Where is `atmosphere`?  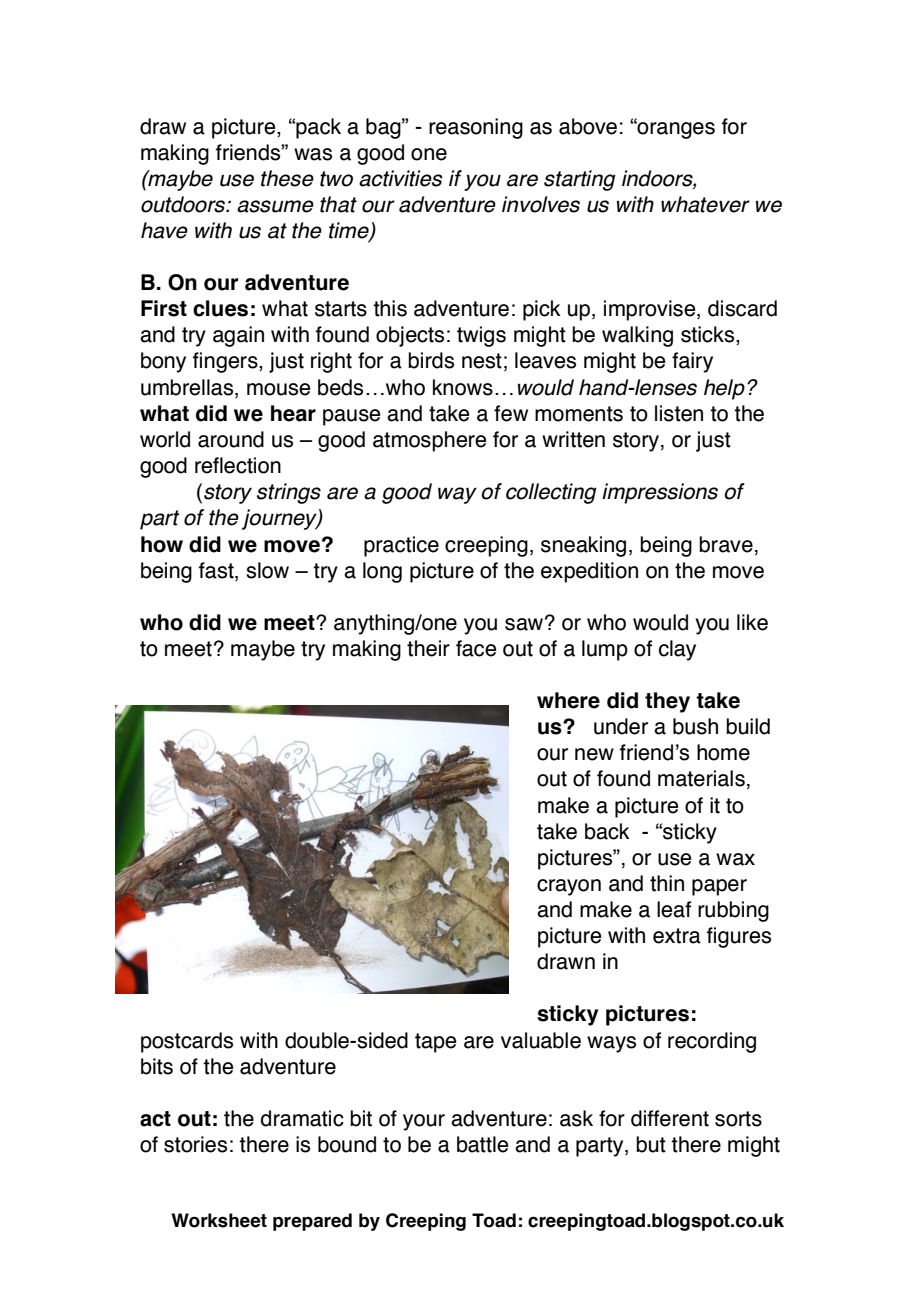
atmosphere is located at coordinates (429, 441).
